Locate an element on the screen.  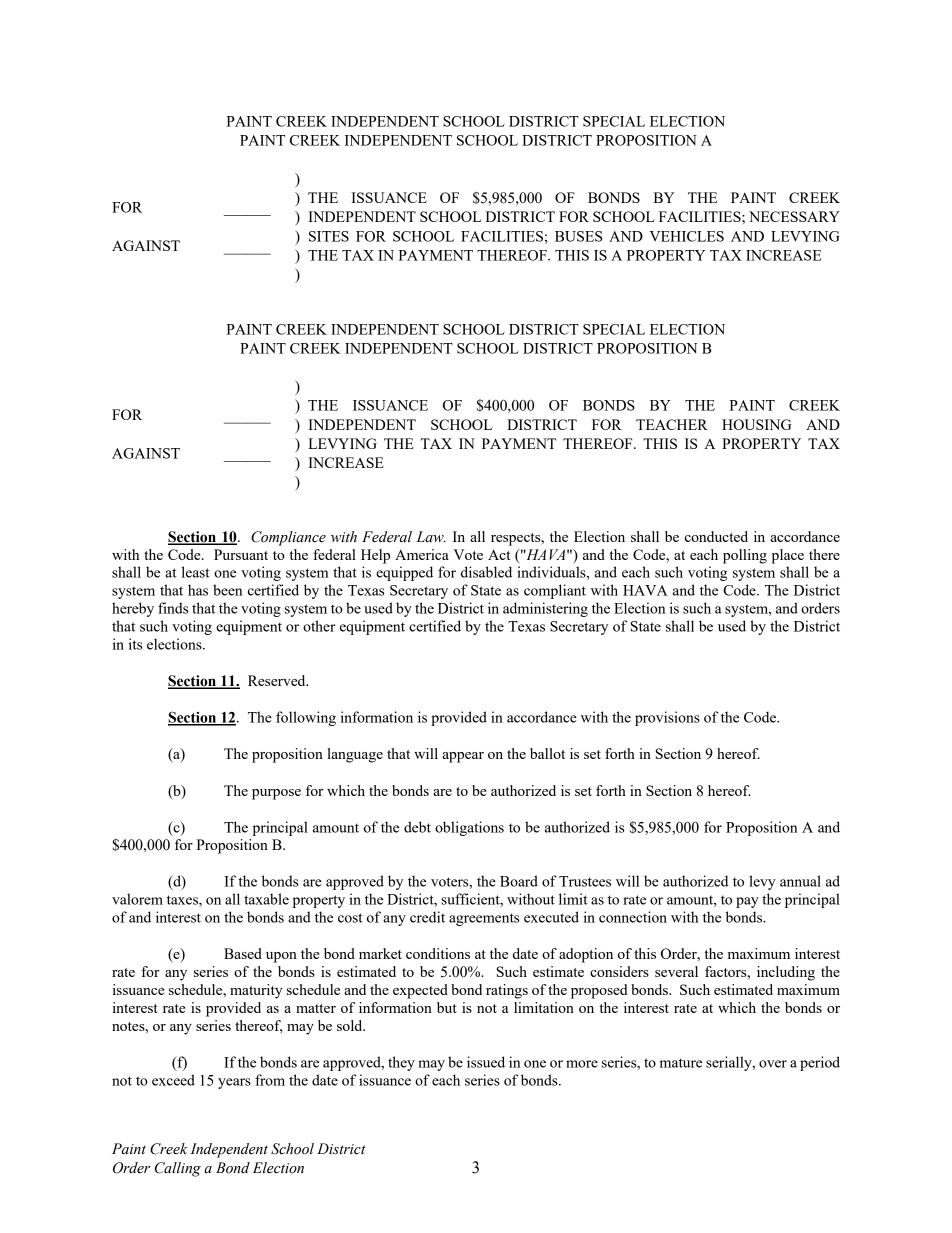
disabled is located at coordinates (486, 572).
